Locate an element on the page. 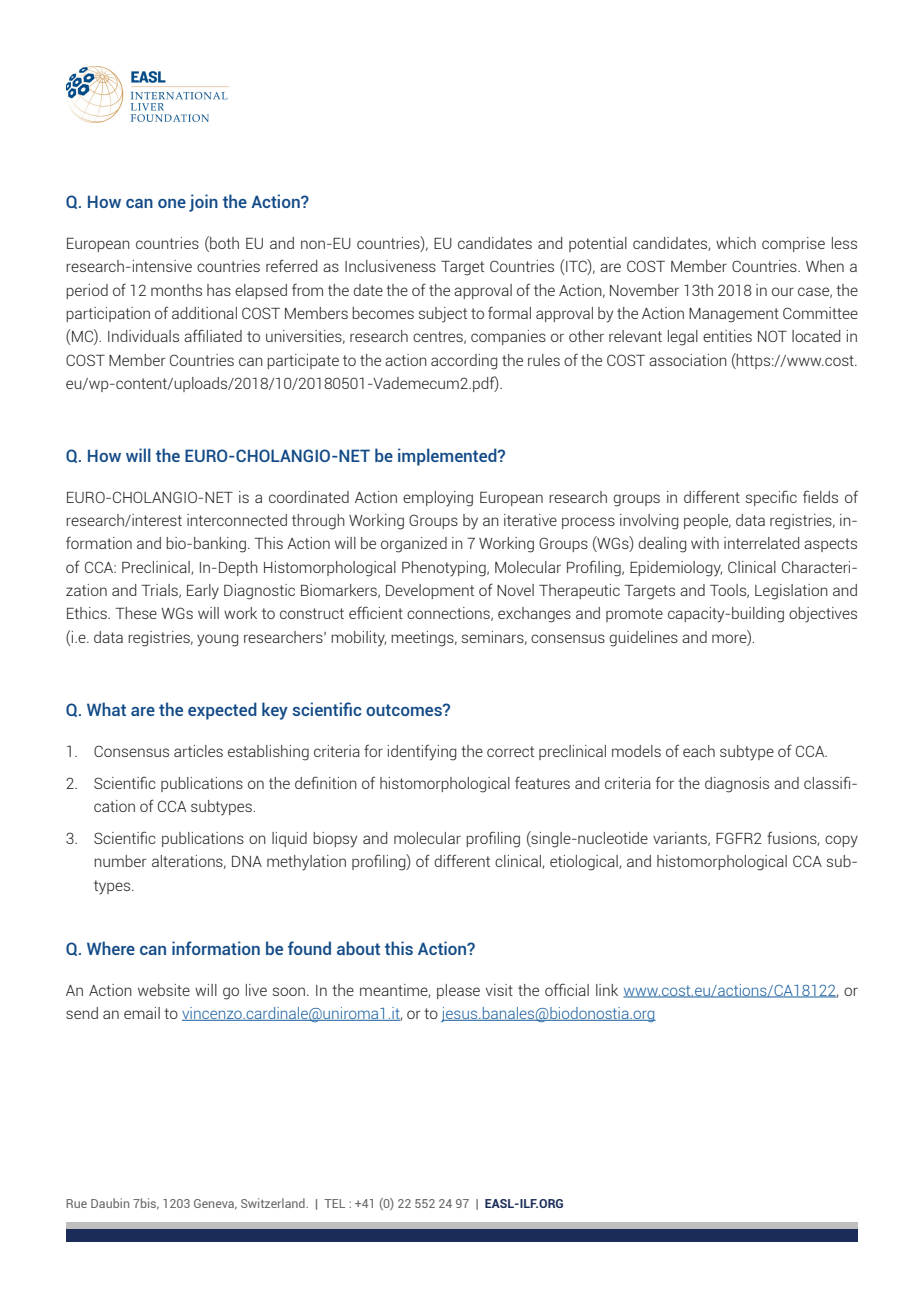 This image has width=924, height=1308. Where is located at coordinates (111, 948).
